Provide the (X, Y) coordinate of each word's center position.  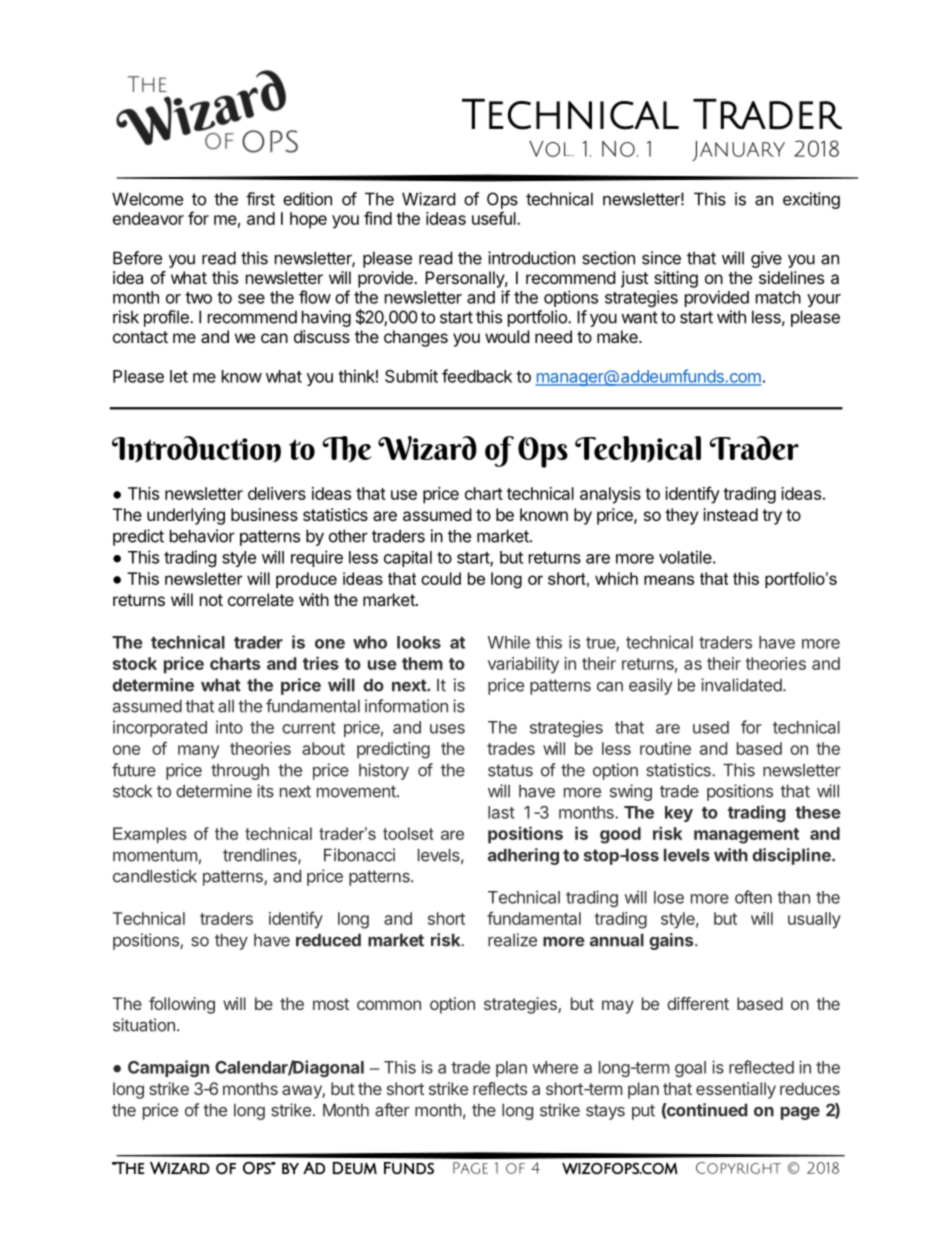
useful (495, 218)
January (738, 151)
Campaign (168, 1068)
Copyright (738, 1168)
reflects (500, 1088)
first (260, 199)
